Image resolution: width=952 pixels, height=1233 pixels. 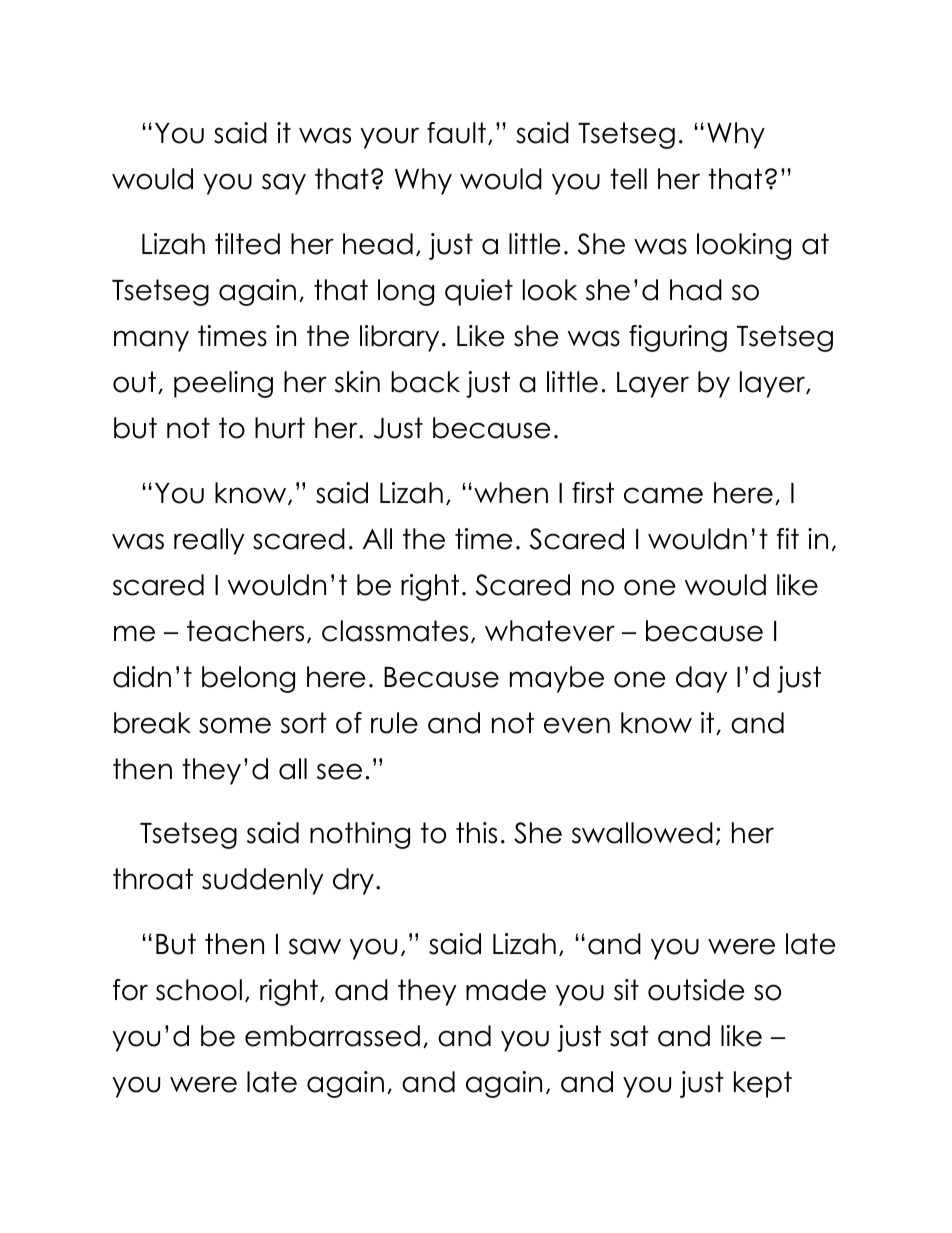 What do you see at coordinates (394, 723) in the document?
I see `rule` at bounding box center [394, 723].
